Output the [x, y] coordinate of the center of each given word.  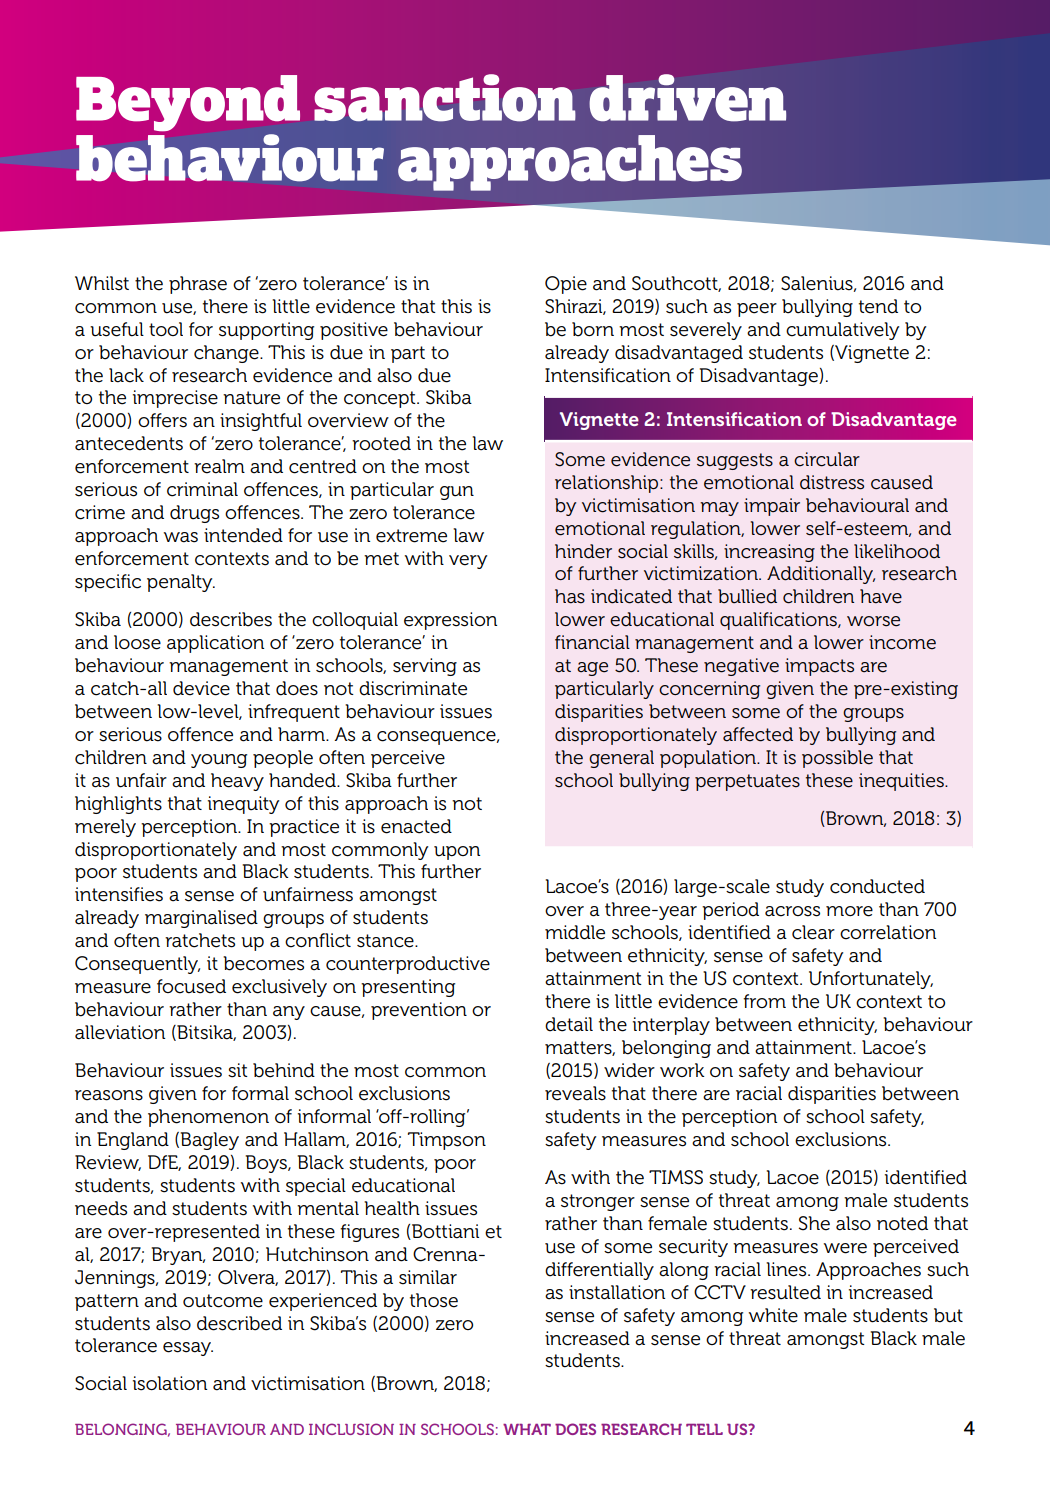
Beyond [188, 103]
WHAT [527, 1429]
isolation [170, 1383]
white [773, 1315]
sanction [445, 98]
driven [687, 98]
